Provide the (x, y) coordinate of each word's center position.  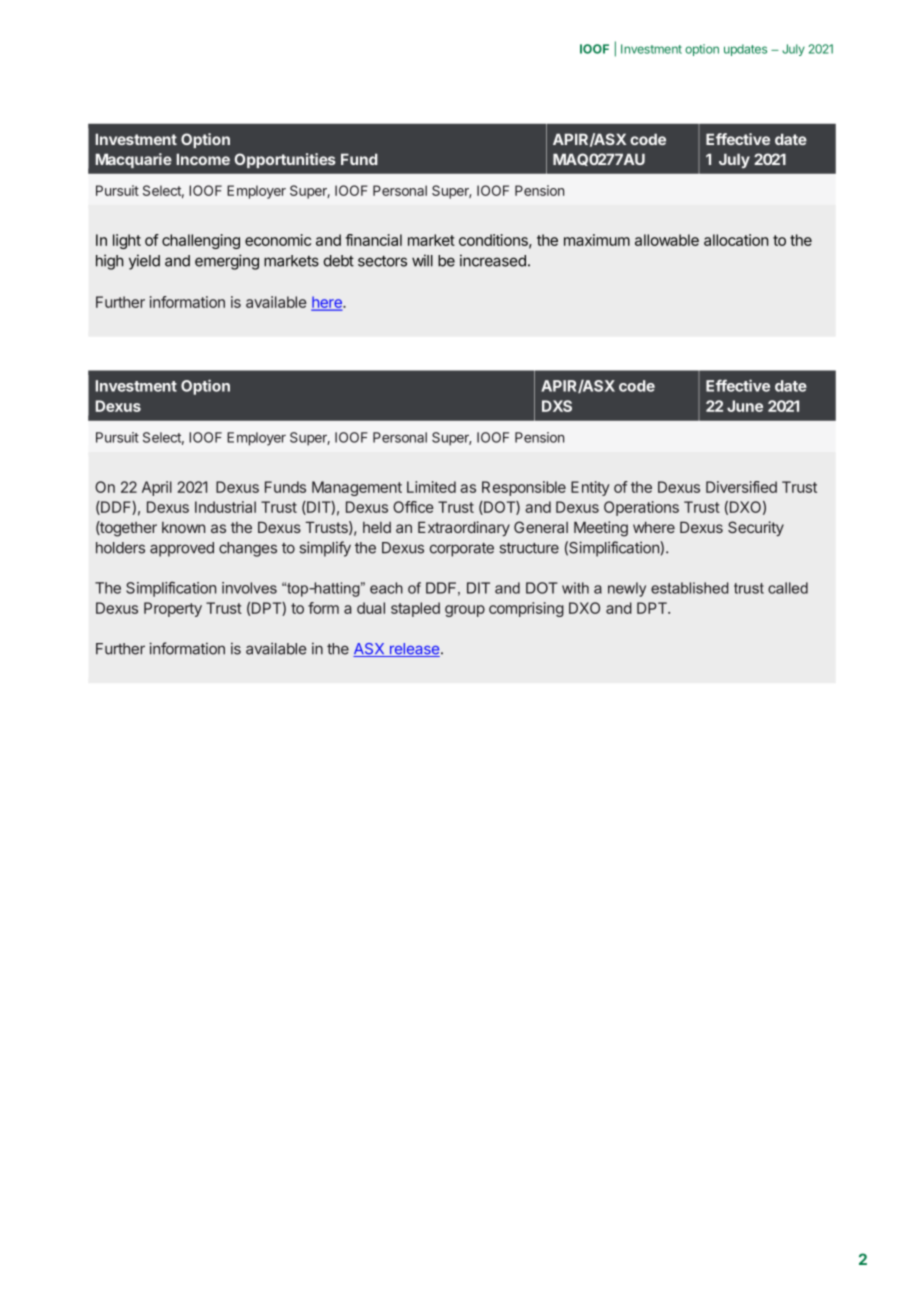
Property (173, 609)
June (745, 406)
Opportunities (285, 160)
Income (203, 159)
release (415, 650)
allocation (736, 240)
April (157, 488)
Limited (431, 487)
